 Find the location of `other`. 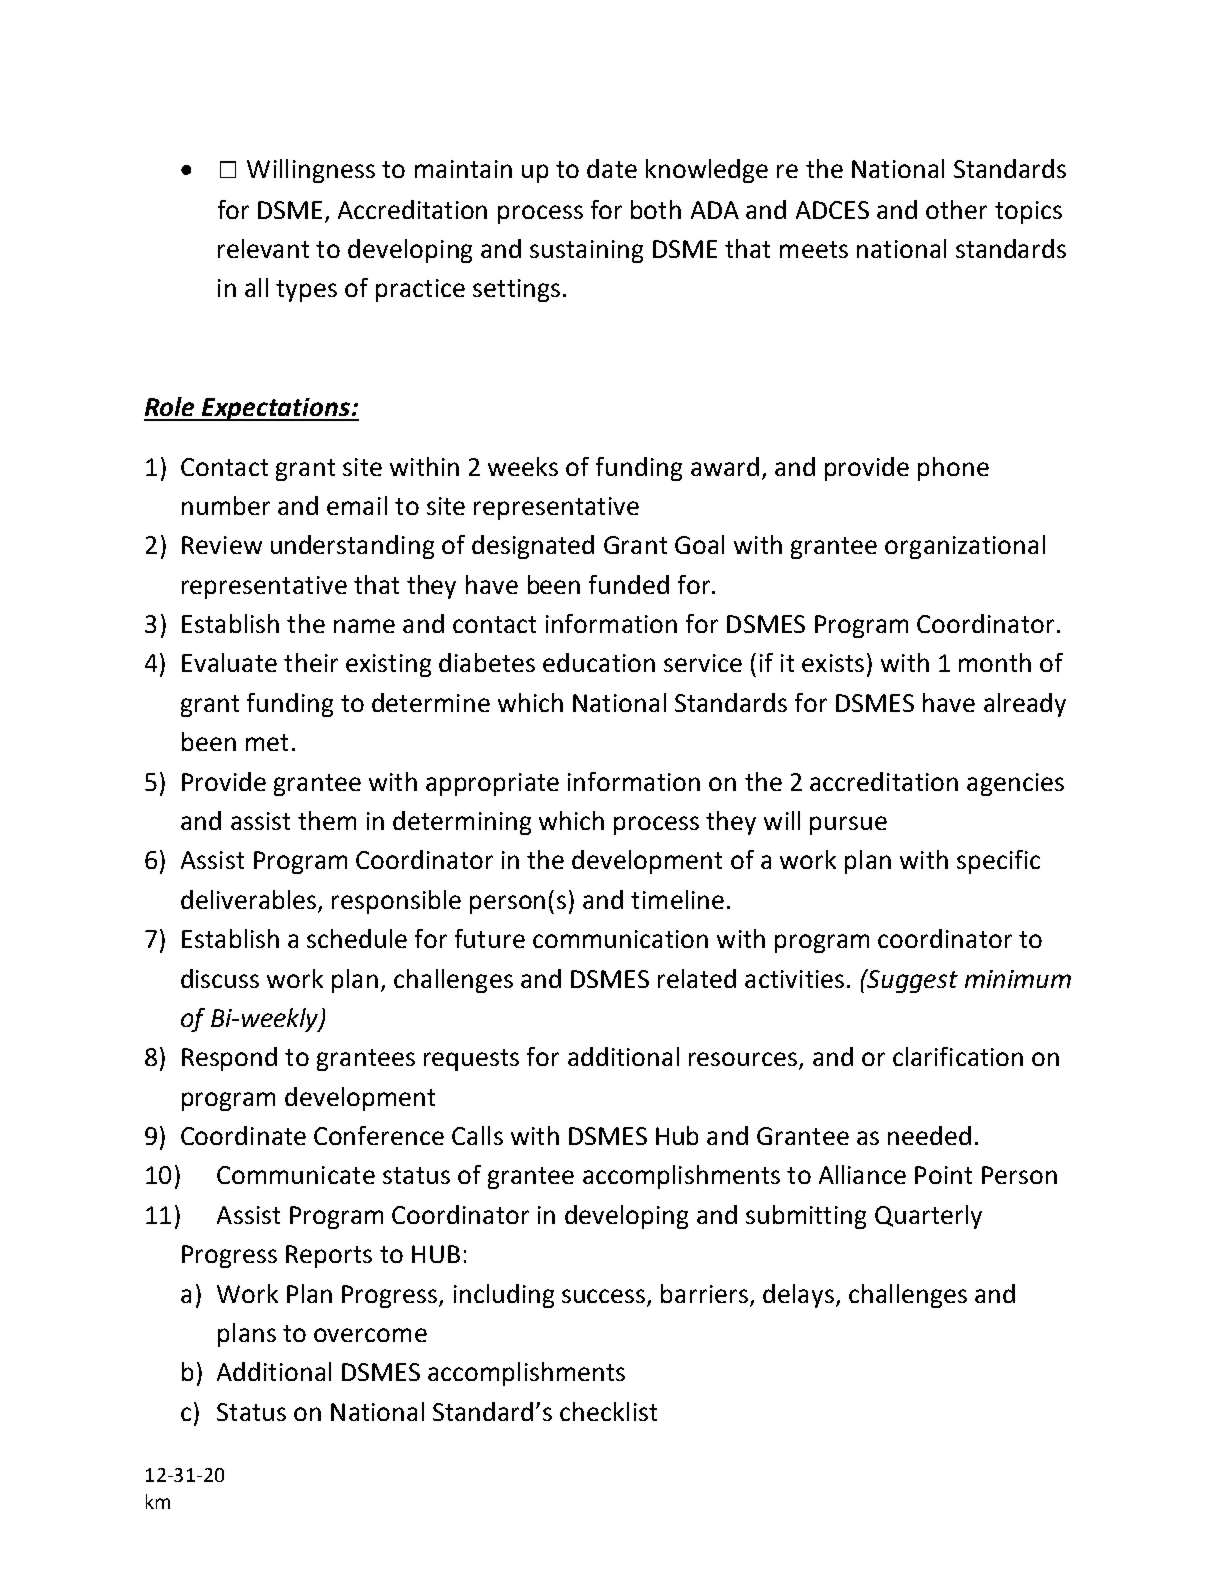

other is located at coordinates (956, 209).
